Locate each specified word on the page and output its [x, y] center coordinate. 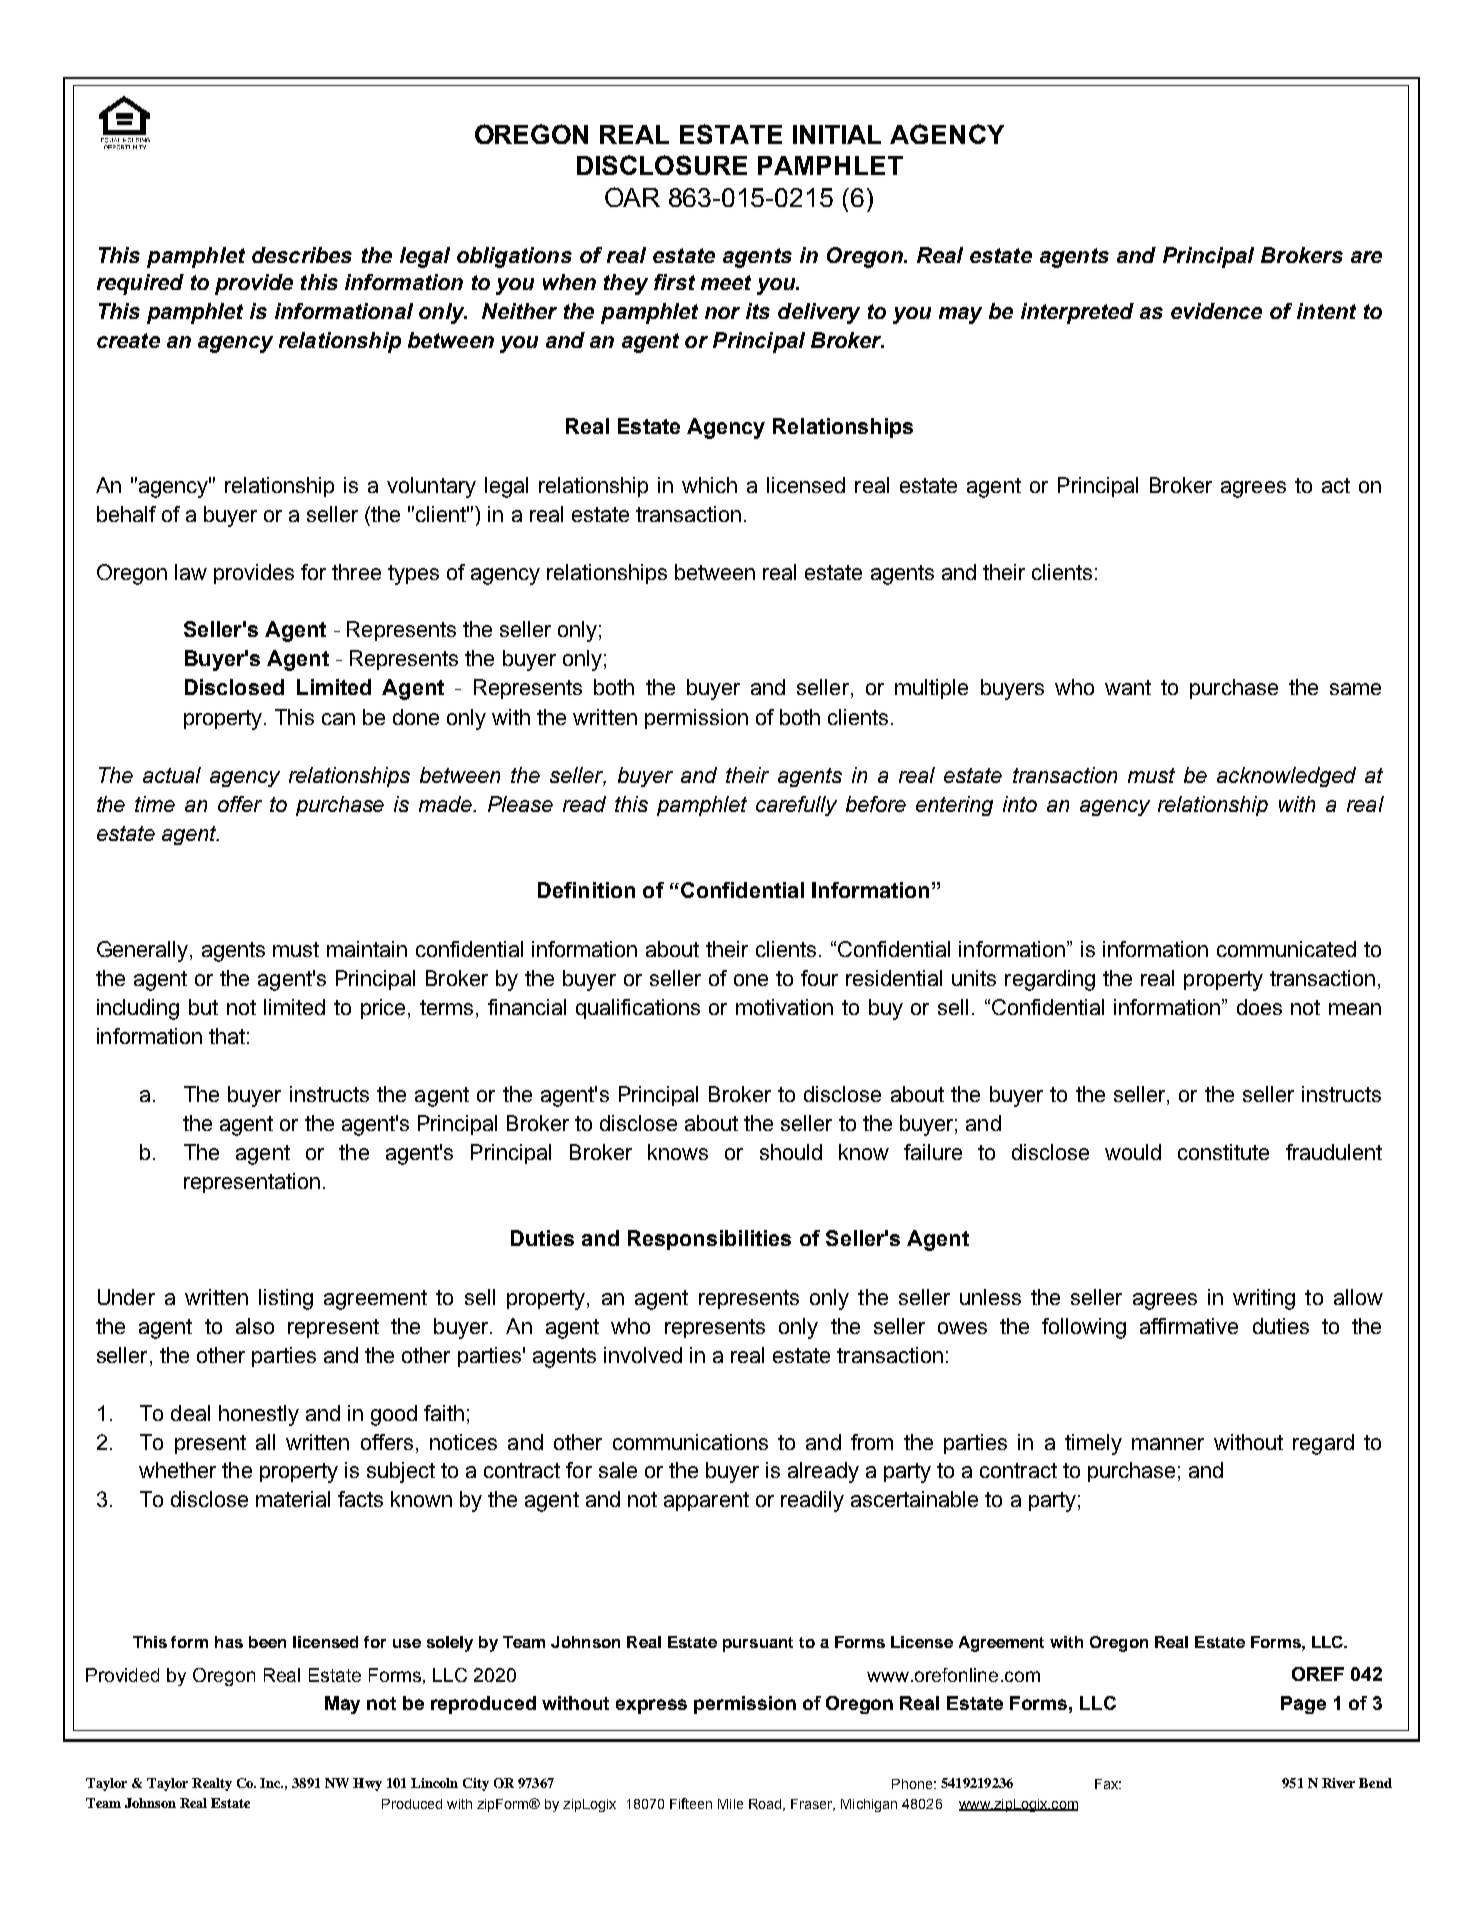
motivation [784, 1007]
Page [1303, 1705]
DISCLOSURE [662, 165]
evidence [1216, 311]
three [356, 572]
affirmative [1189, 1326]
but [203, 1007]
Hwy [367, 1784]
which [709, 485]
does [1259, 1007]
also [255, 1326]
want [1128, 687]
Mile [730, 1804]
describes [302, 255]
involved [643, 1355]
